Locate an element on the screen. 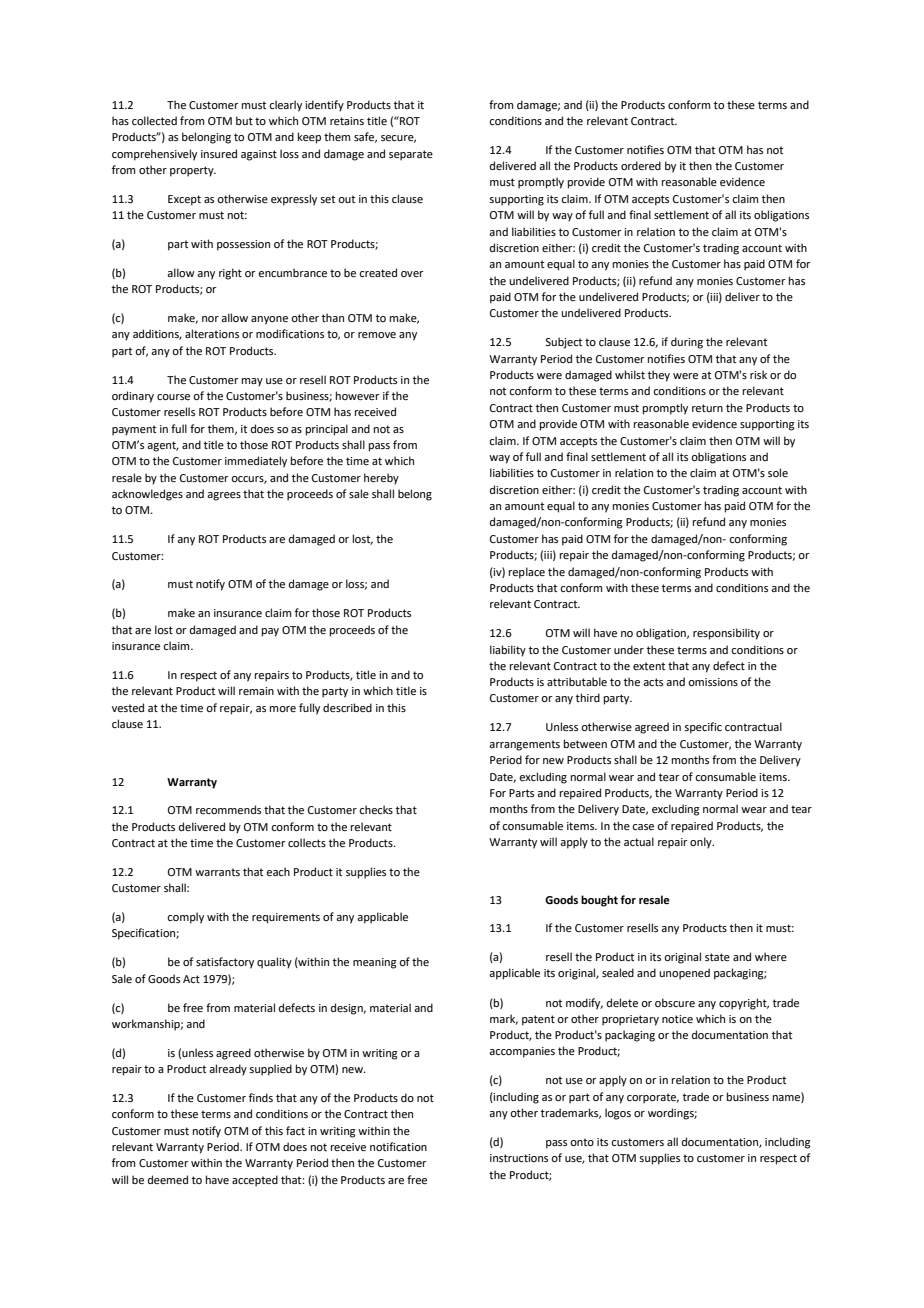 The height and width of the screenshot is (1308, 924). responsibility is located at coordinates (726, 634).
